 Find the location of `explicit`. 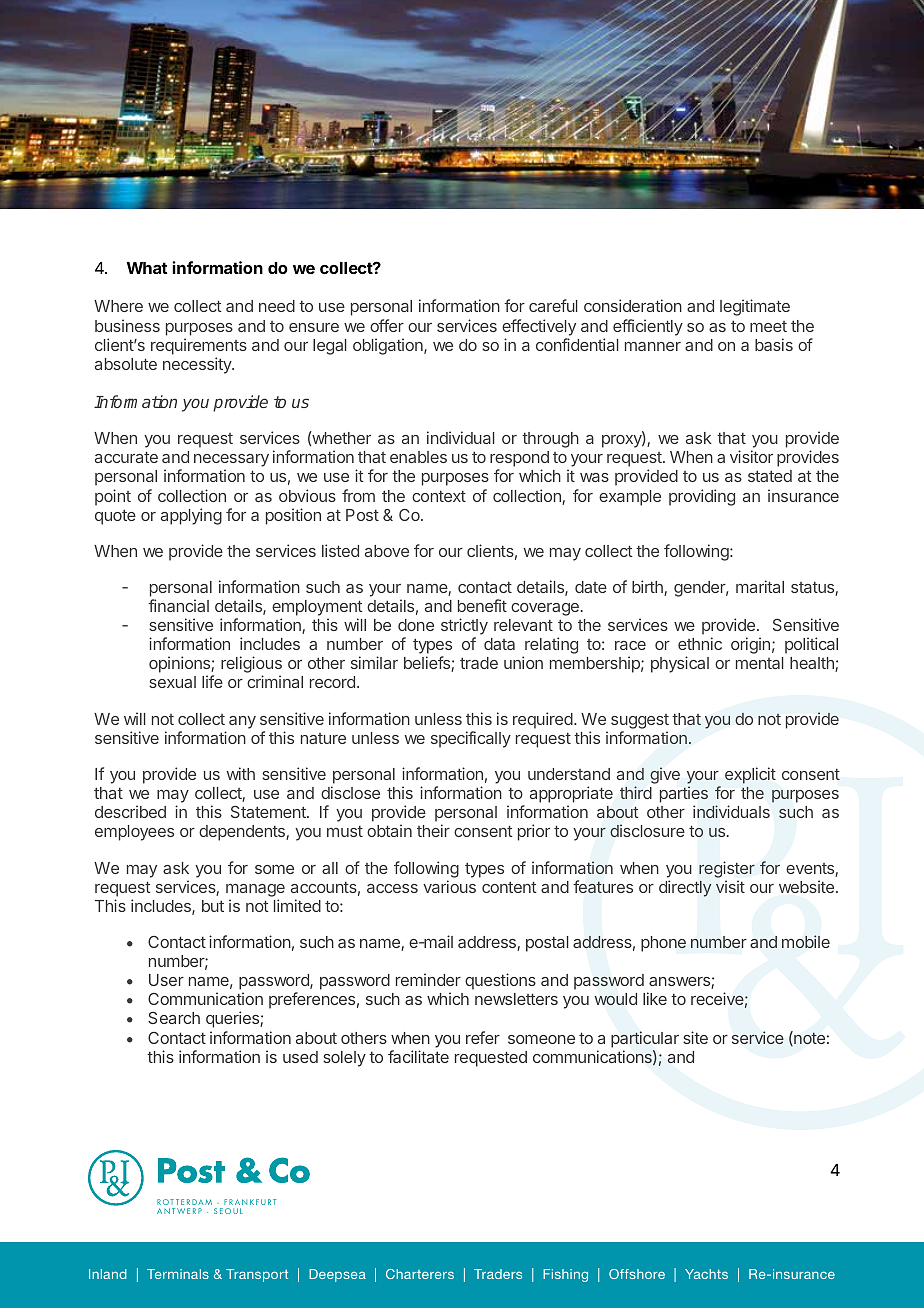

explicit is located at coordinates (750, 775).
